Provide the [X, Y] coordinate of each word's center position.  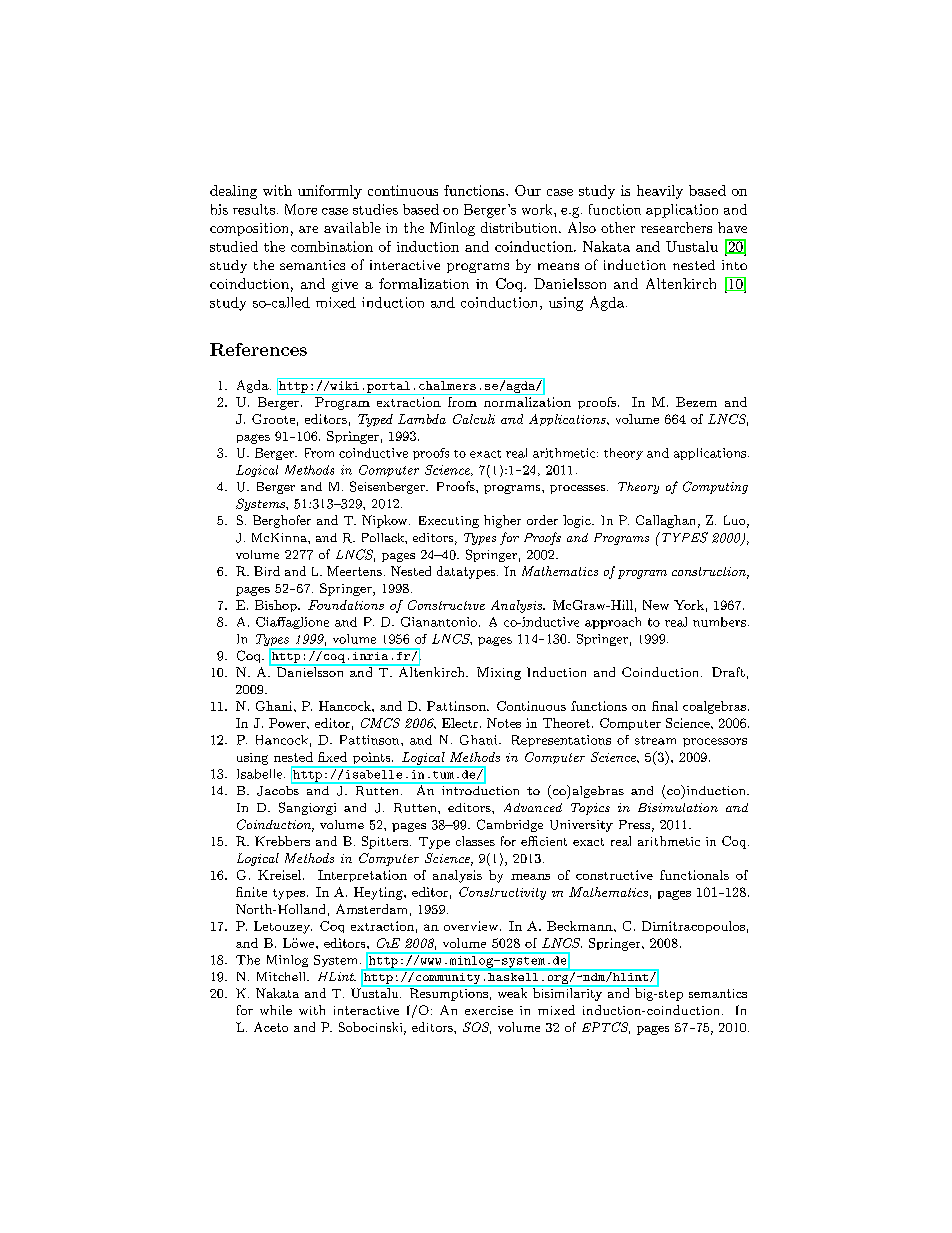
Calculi [474, 419]
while [276, 1010]
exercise [489, 1010]
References [258, 349]
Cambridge [510, 825]
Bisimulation [678, 807]
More [301, 209]
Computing [715, 487]
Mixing [499, 673]
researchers [676, 227]
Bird [267, 571]
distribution [520, 227]
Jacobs [279, 789]
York [689, 605]
